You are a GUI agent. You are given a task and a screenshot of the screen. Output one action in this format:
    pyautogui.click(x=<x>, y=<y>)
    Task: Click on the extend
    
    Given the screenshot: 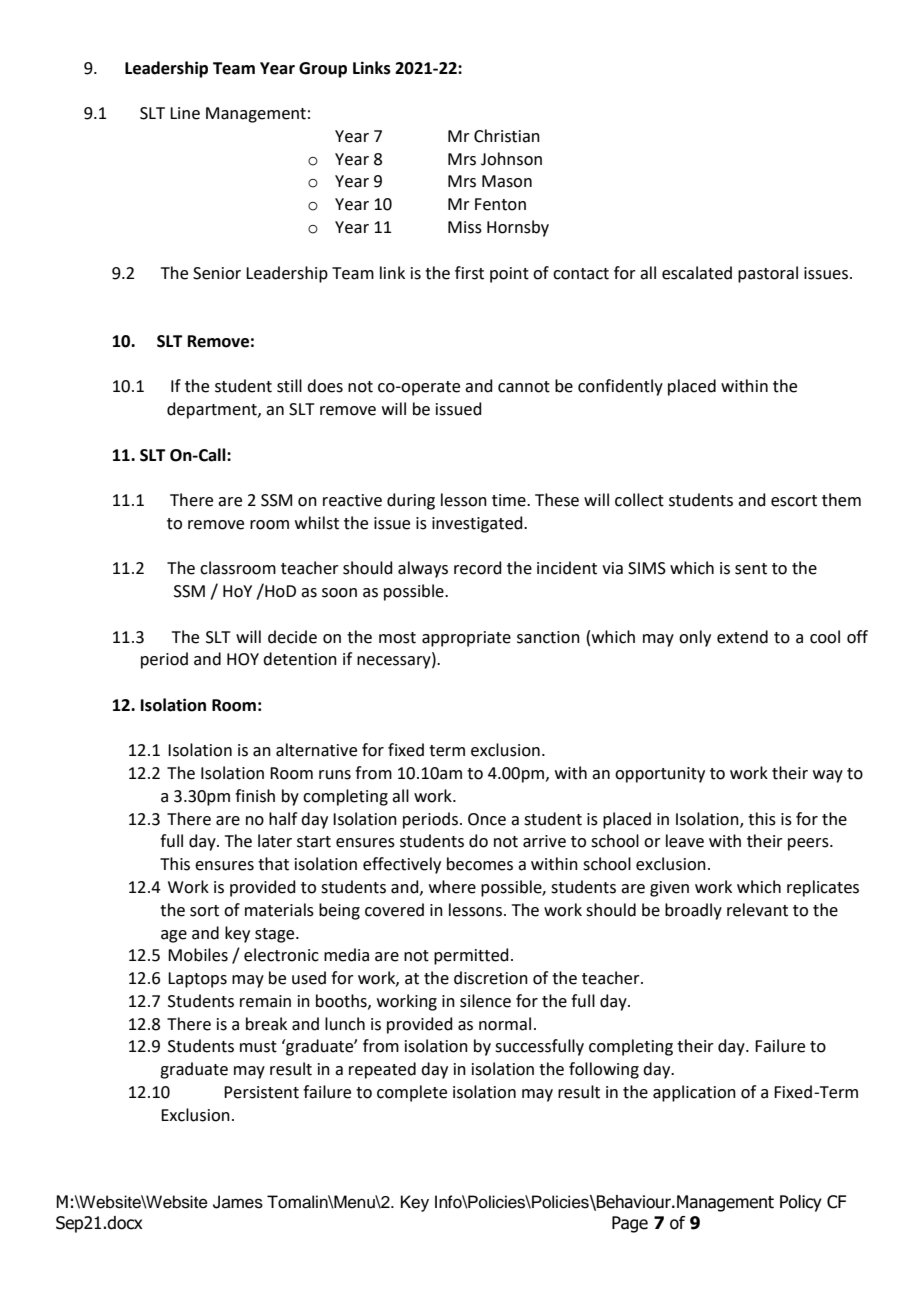 What is the action you would take?
    pyautogui.click(x=742, y=637)
